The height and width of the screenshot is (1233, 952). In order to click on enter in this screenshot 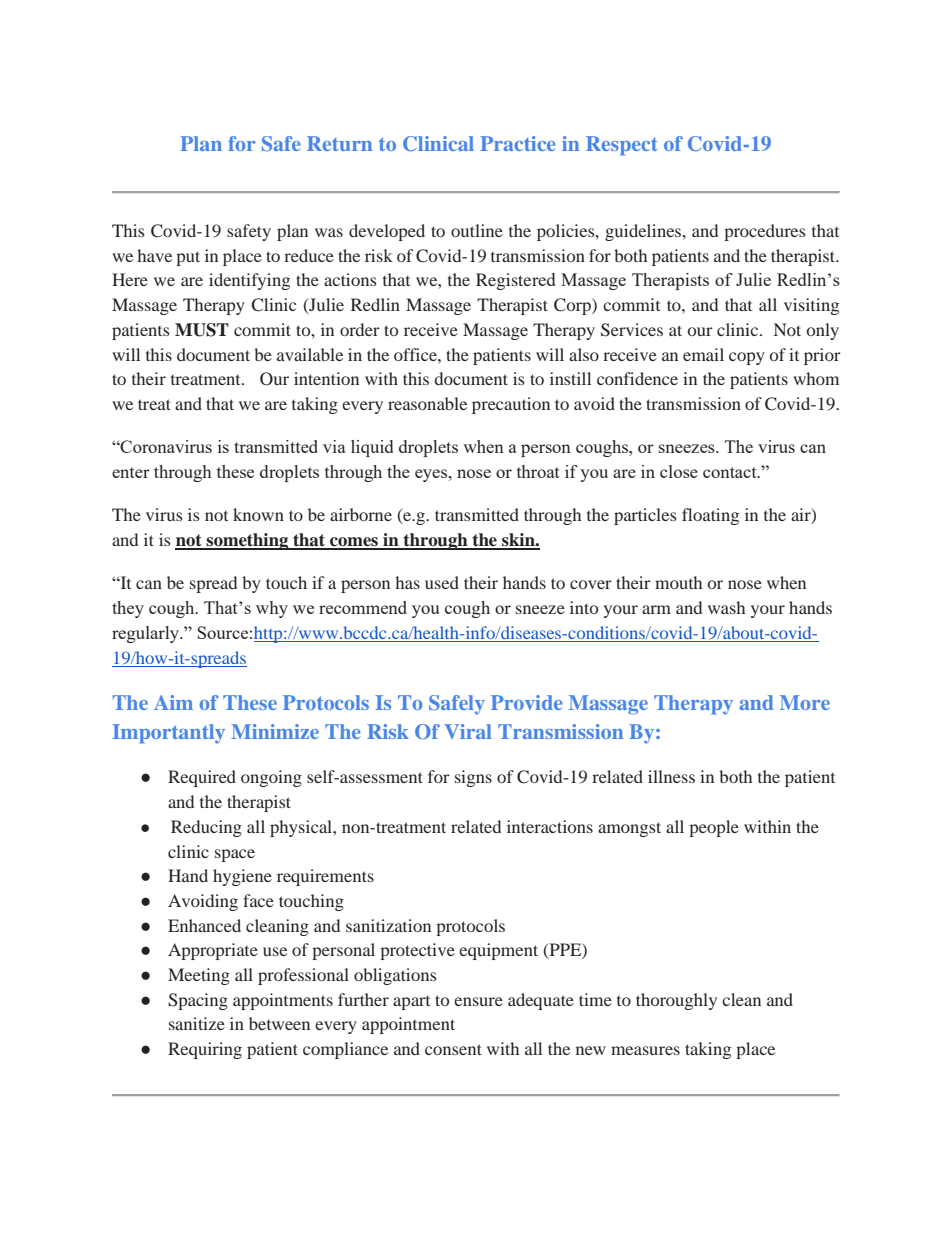, I will do `click(131, 472)`.
